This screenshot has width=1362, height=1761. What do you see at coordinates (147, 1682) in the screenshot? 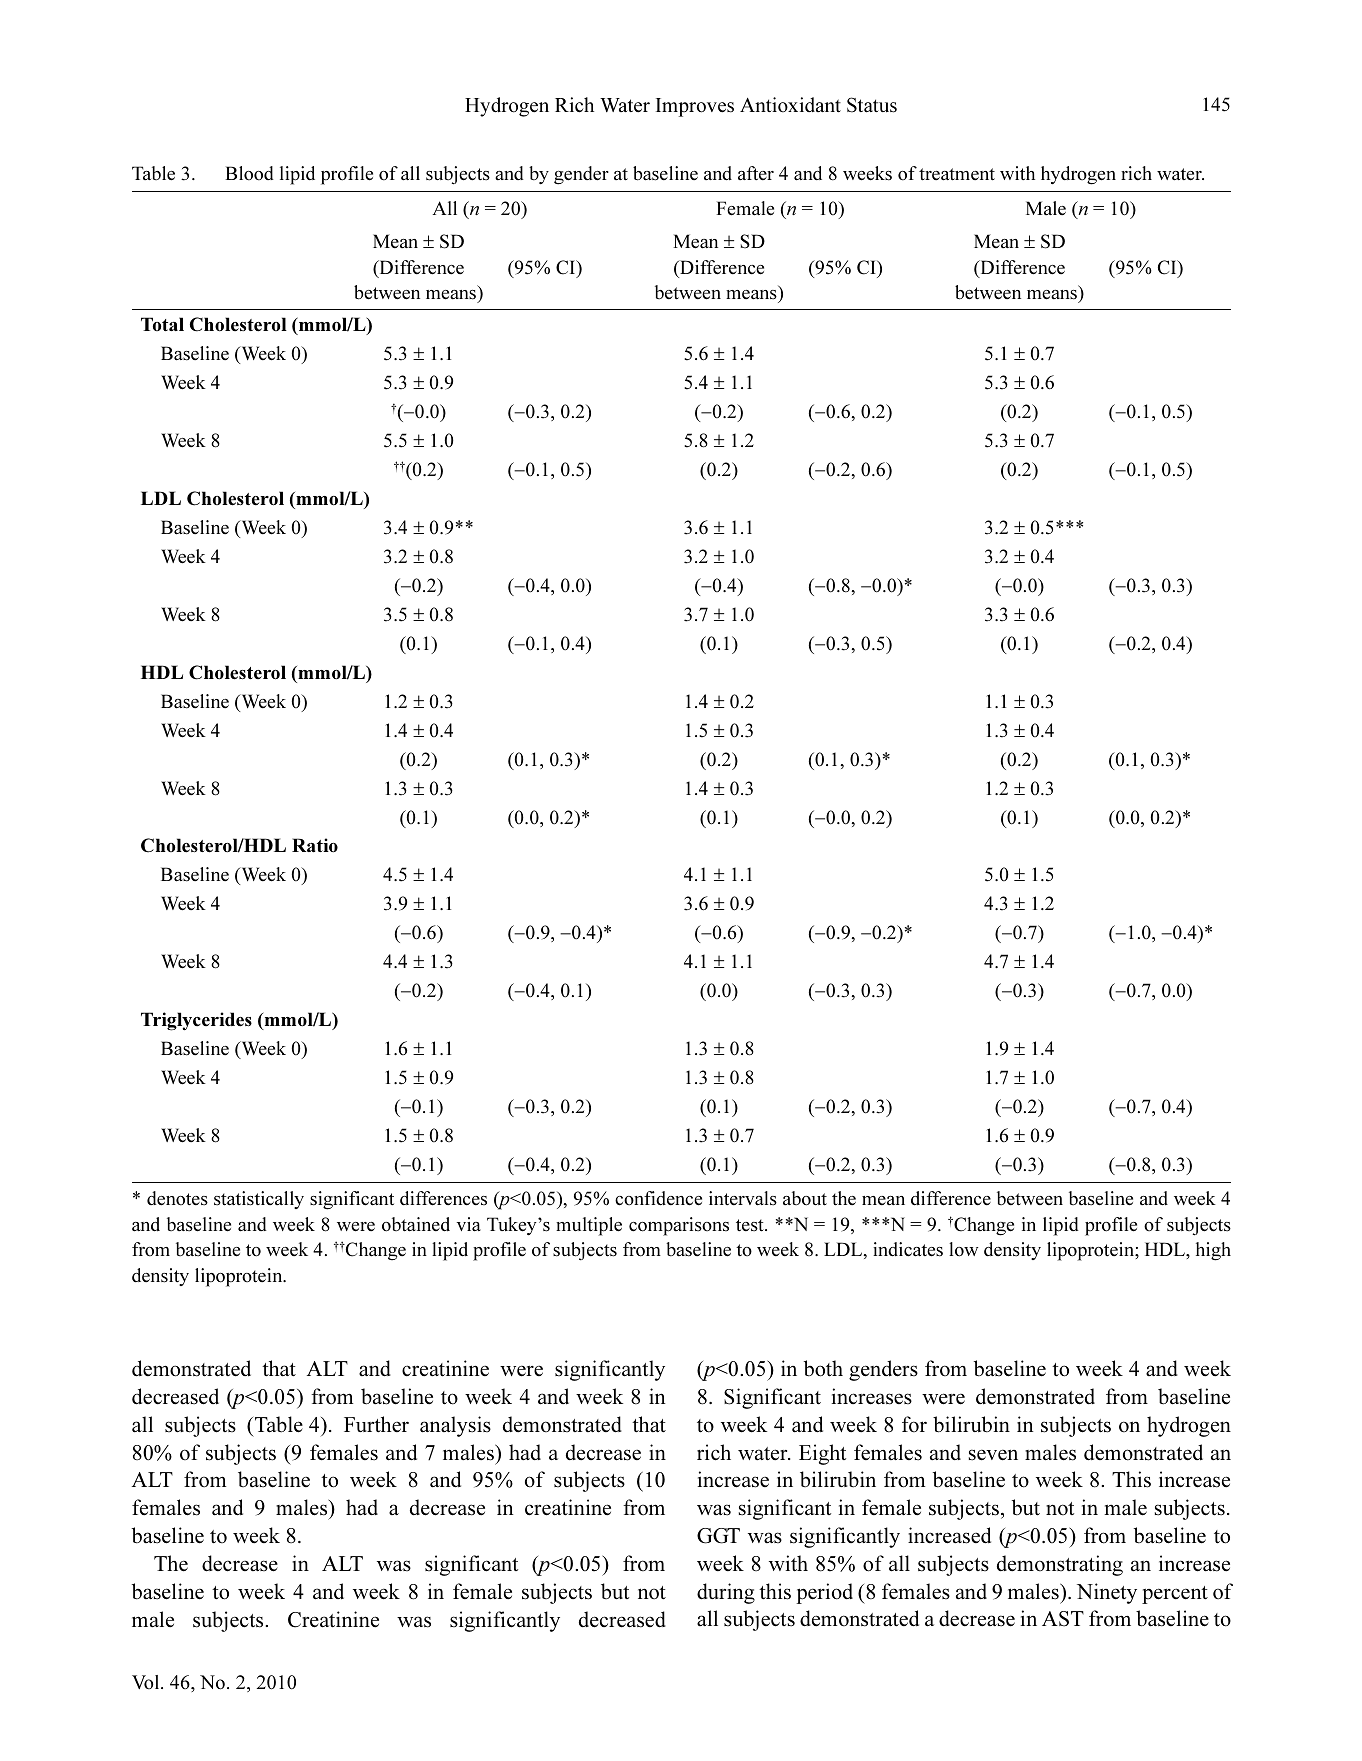
I see `Vol` at bounding box center [147, 1682].
